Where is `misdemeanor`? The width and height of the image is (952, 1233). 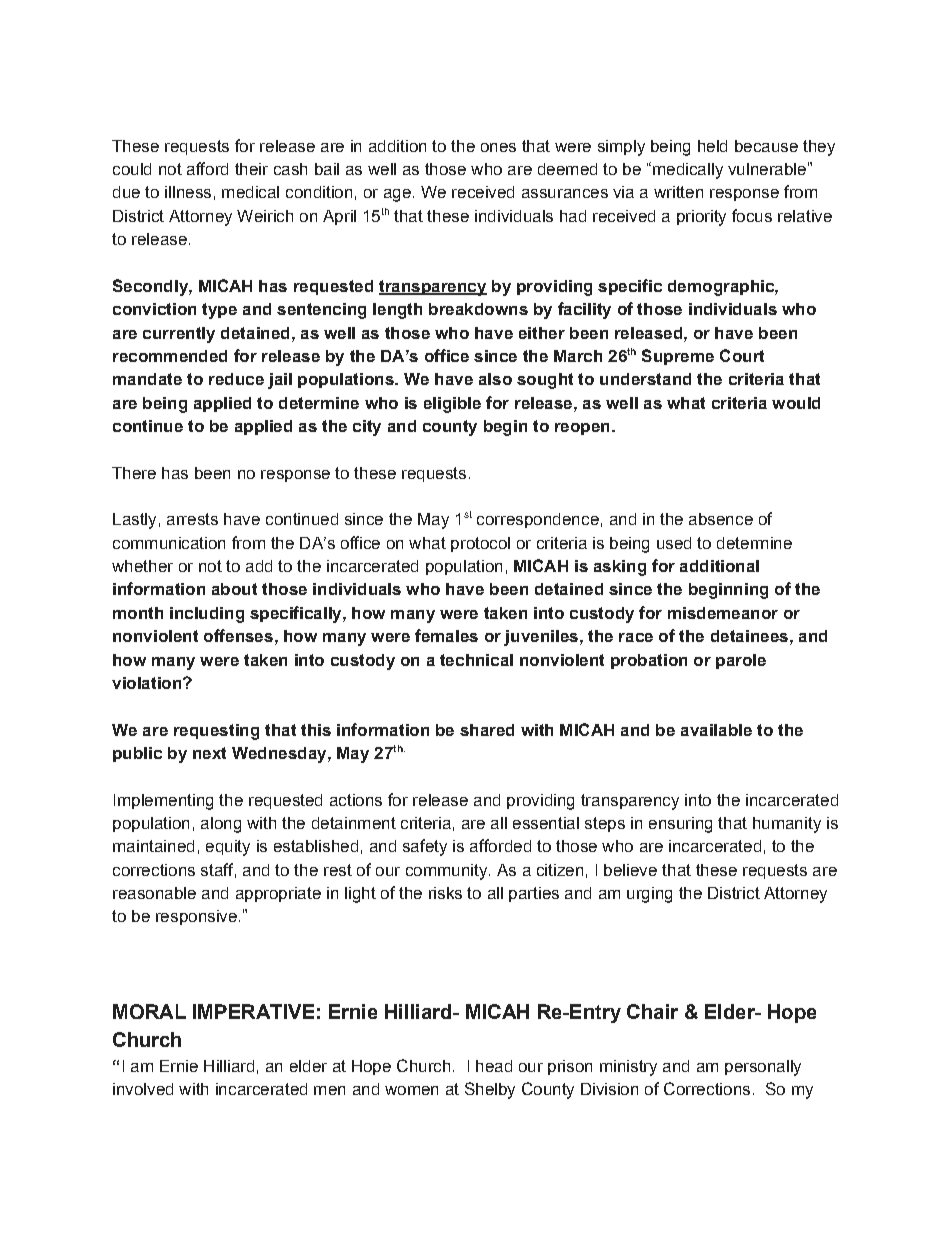 misdemeanor is located at coordinates (723, 613).
